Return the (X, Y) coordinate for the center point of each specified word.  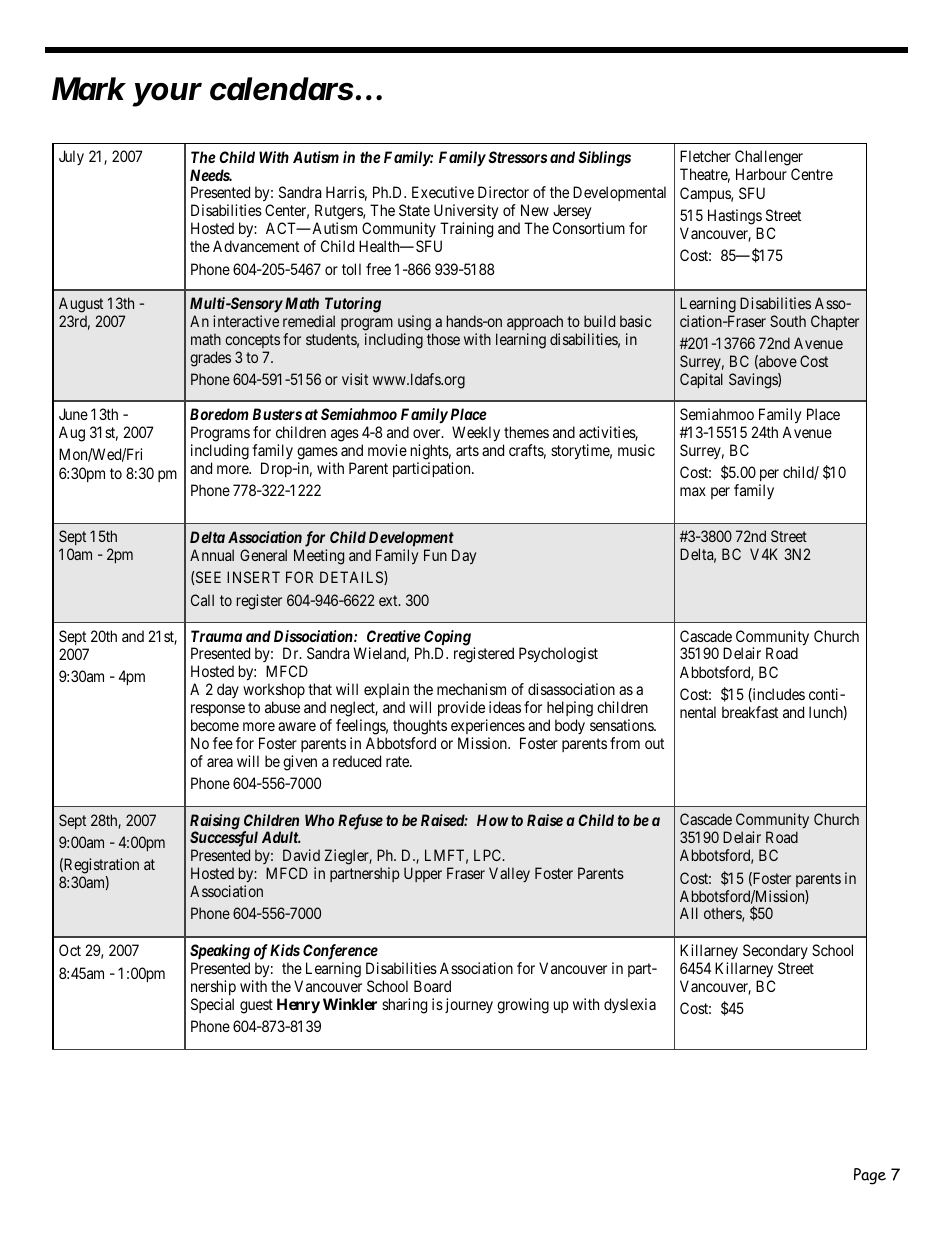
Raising (215, 823)
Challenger (769, 159)
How (492, 820)
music (636, 450)
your (167, 95)
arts (467, 450)
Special (212, 1005)
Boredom (219, 414)
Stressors (517, 157)
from (625, 743)
